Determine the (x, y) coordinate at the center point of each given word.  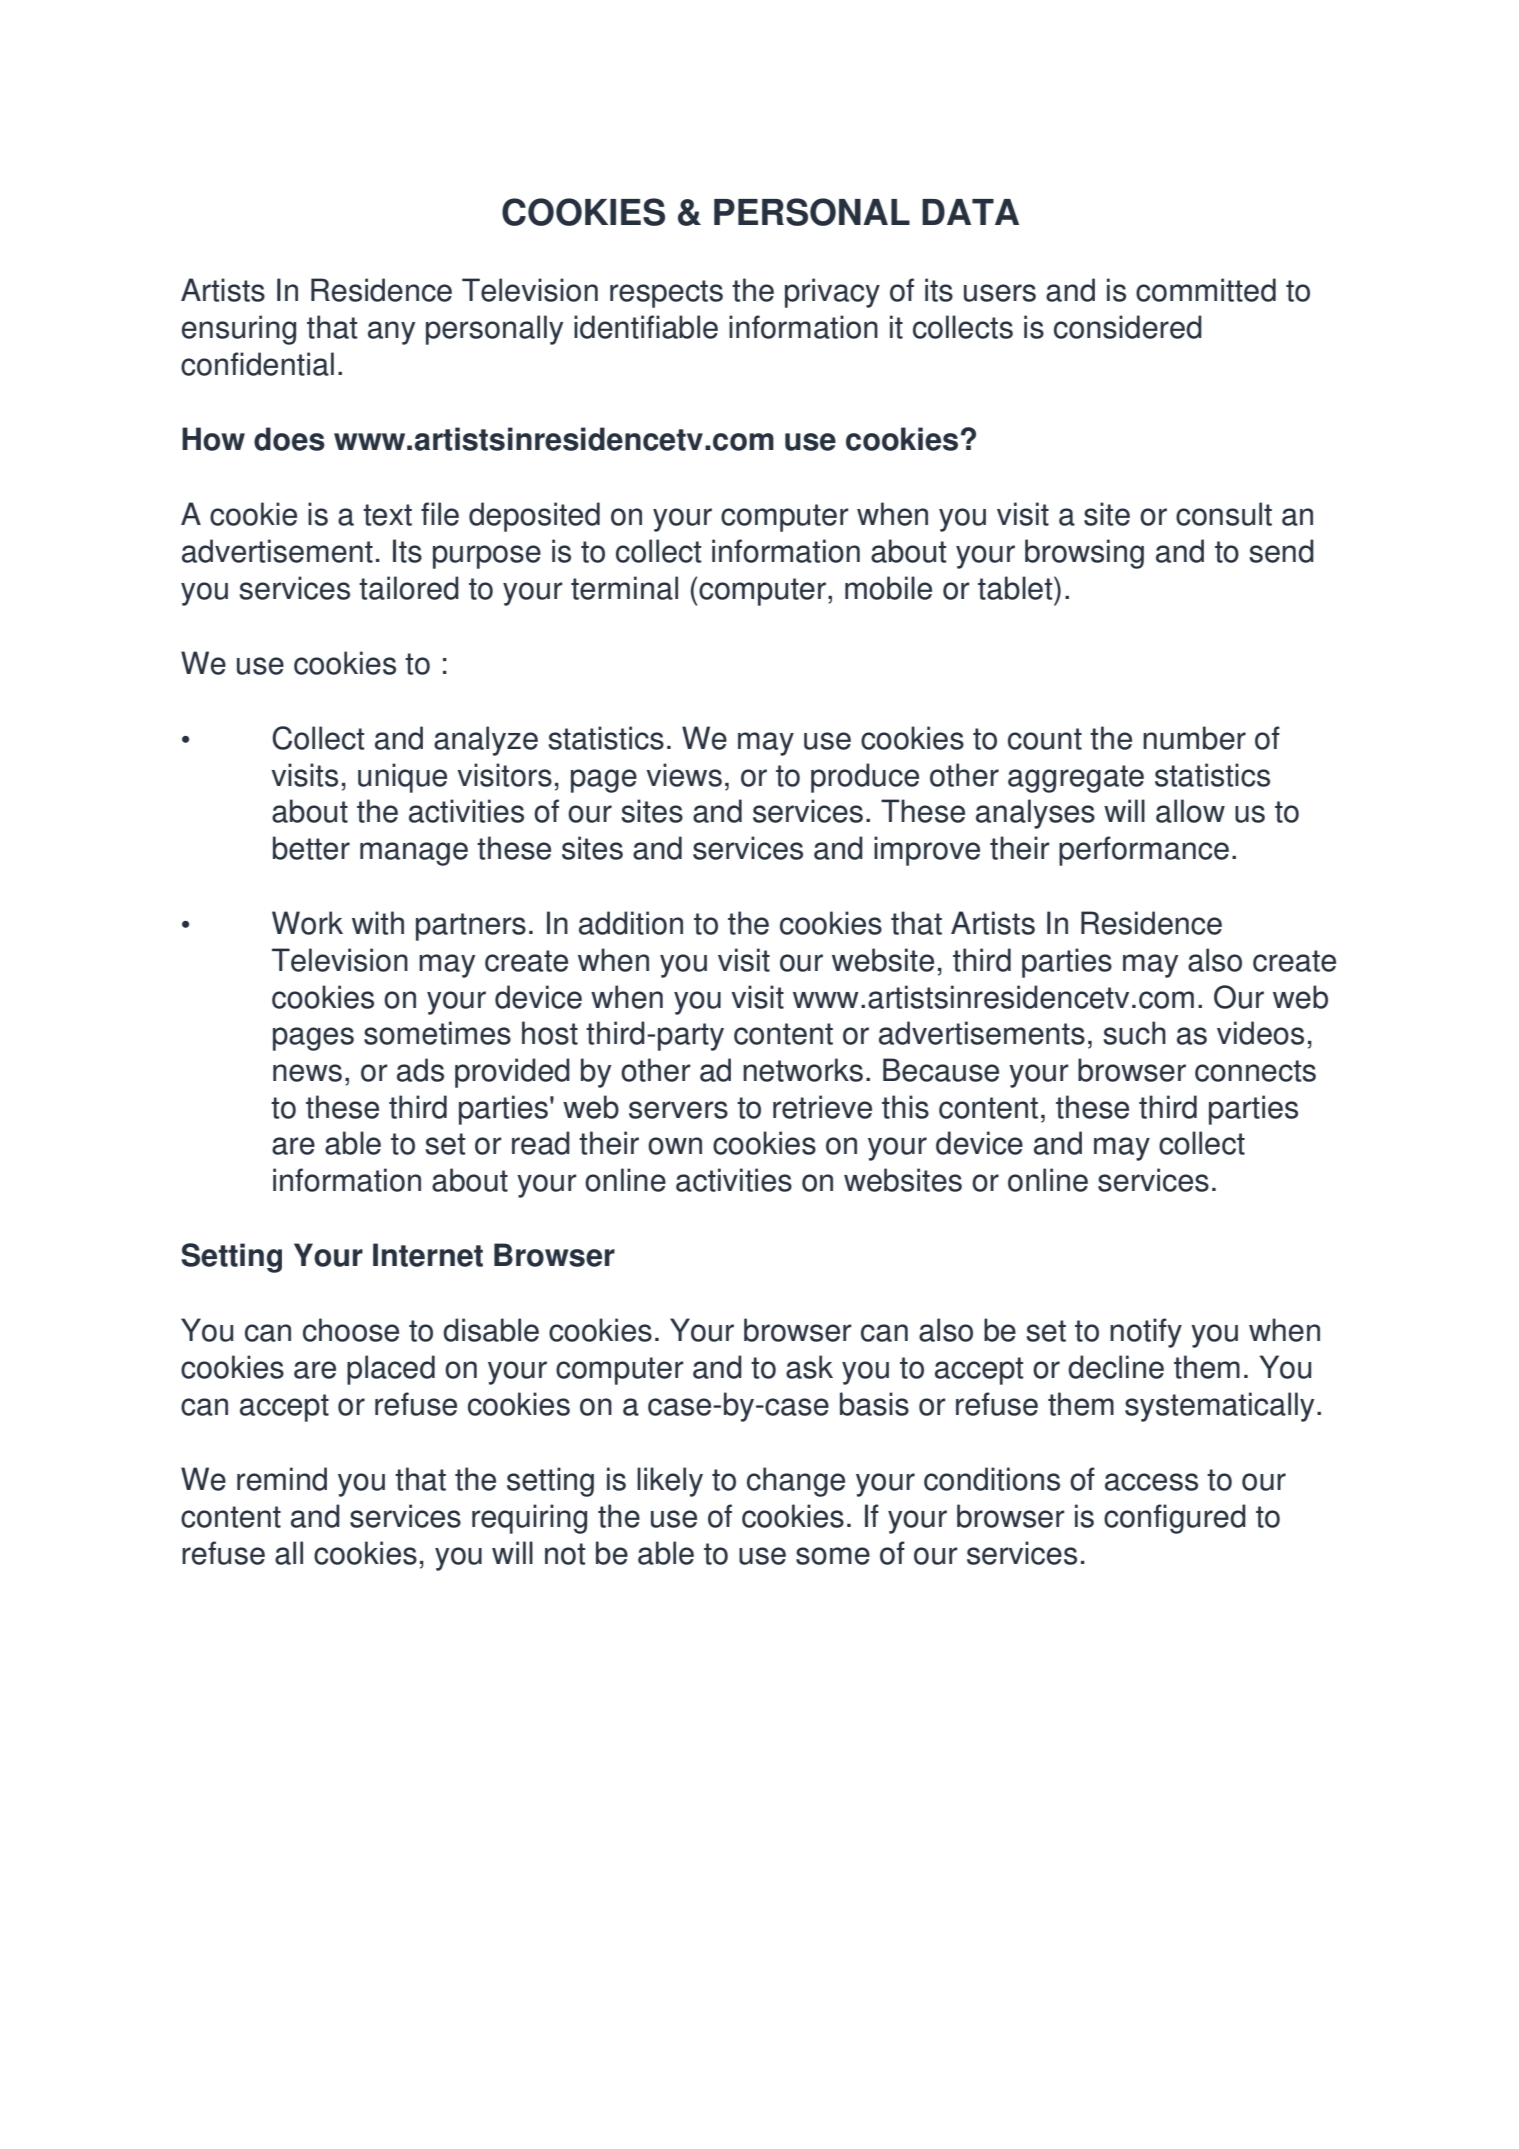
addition (631, 923)
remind (282, 1479)
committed (1206, 290)
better (311, 848)
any (391, 333)
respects (666, 294)
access (1151, 1482)
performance (1144, 851)
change (796, 1482)
